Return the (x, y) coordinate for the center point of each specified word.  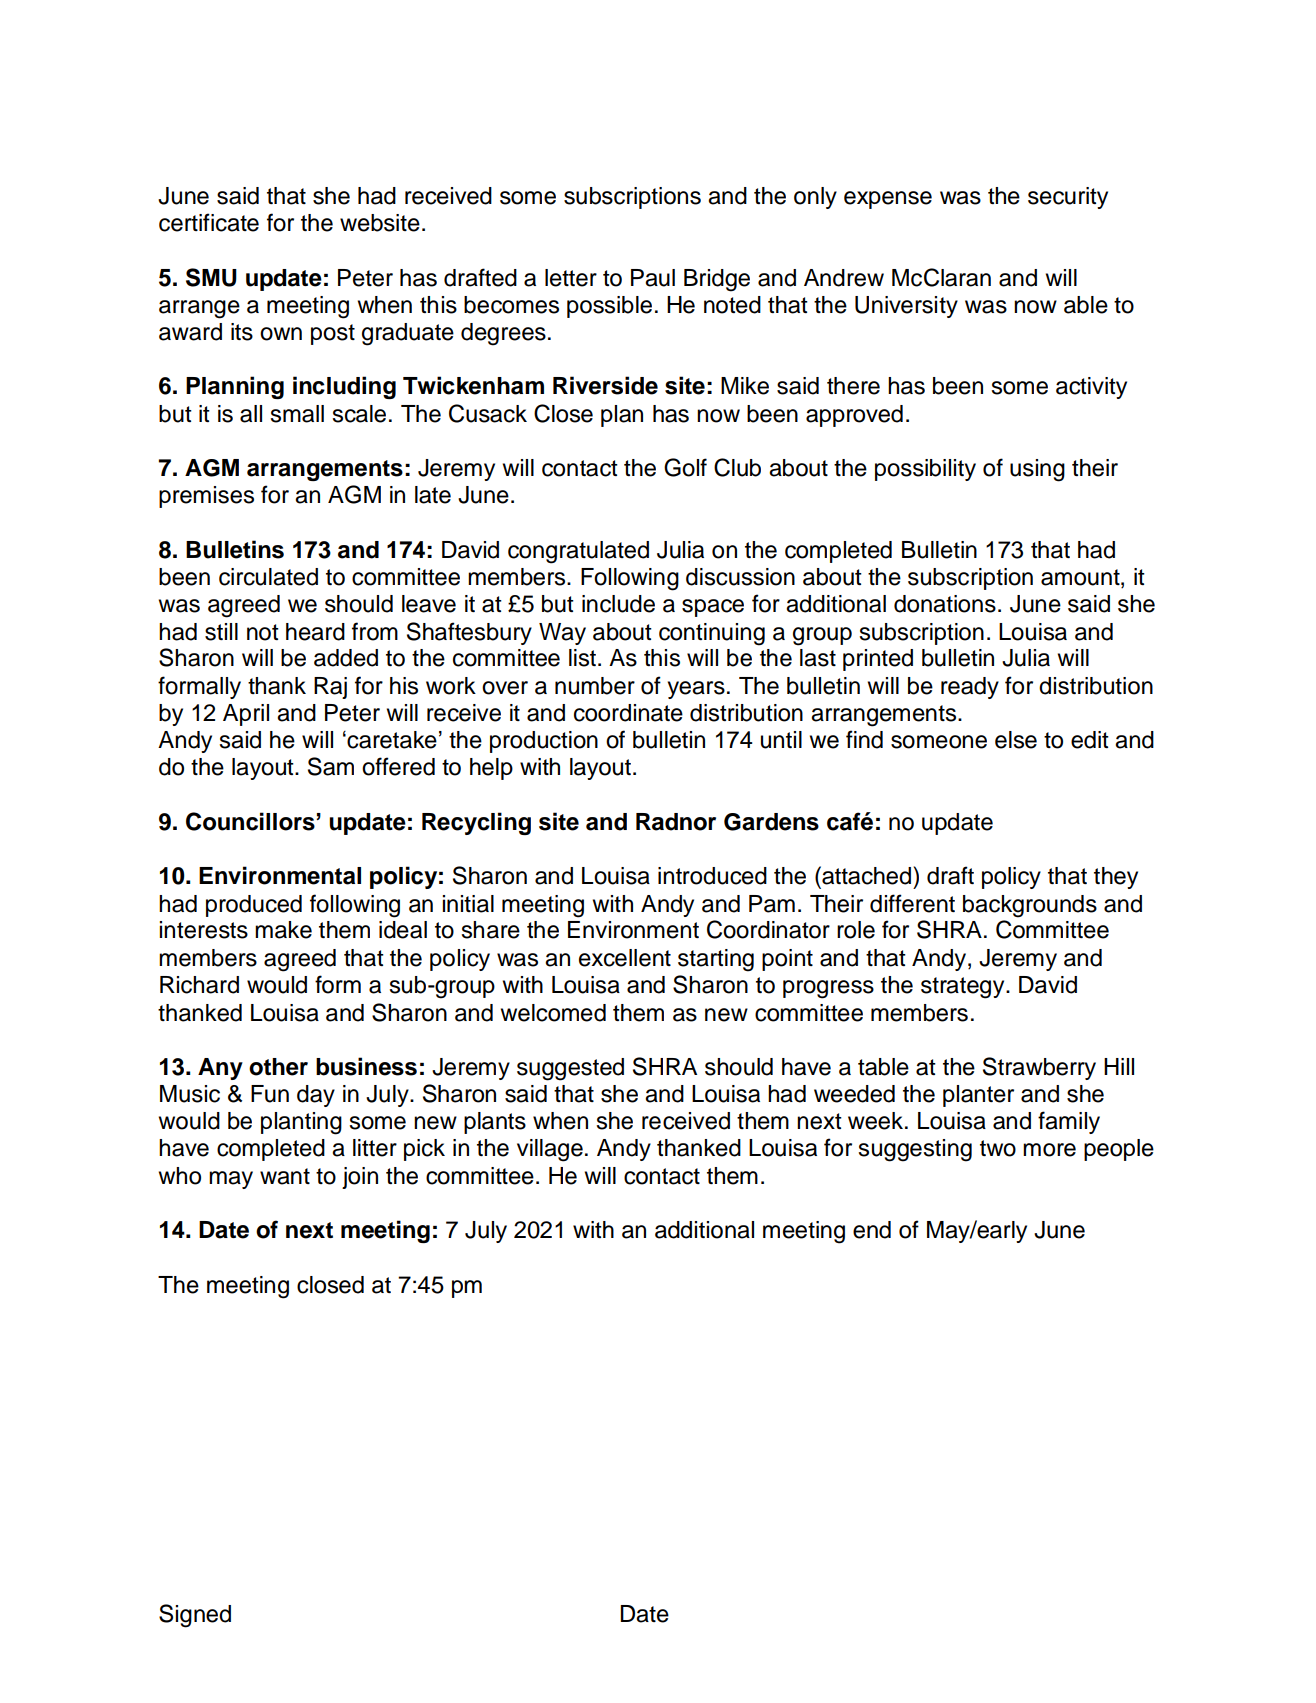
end (872, 1230)
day (316, 1096)
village (550, 1150)
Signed (195, 1616)
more (1049, 1150)
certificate (209, 222)
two (998, 1148)
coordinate (628, 713)
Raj (330, 688)
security (1068, 198)
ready (970, 688)
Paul (653, 278)
